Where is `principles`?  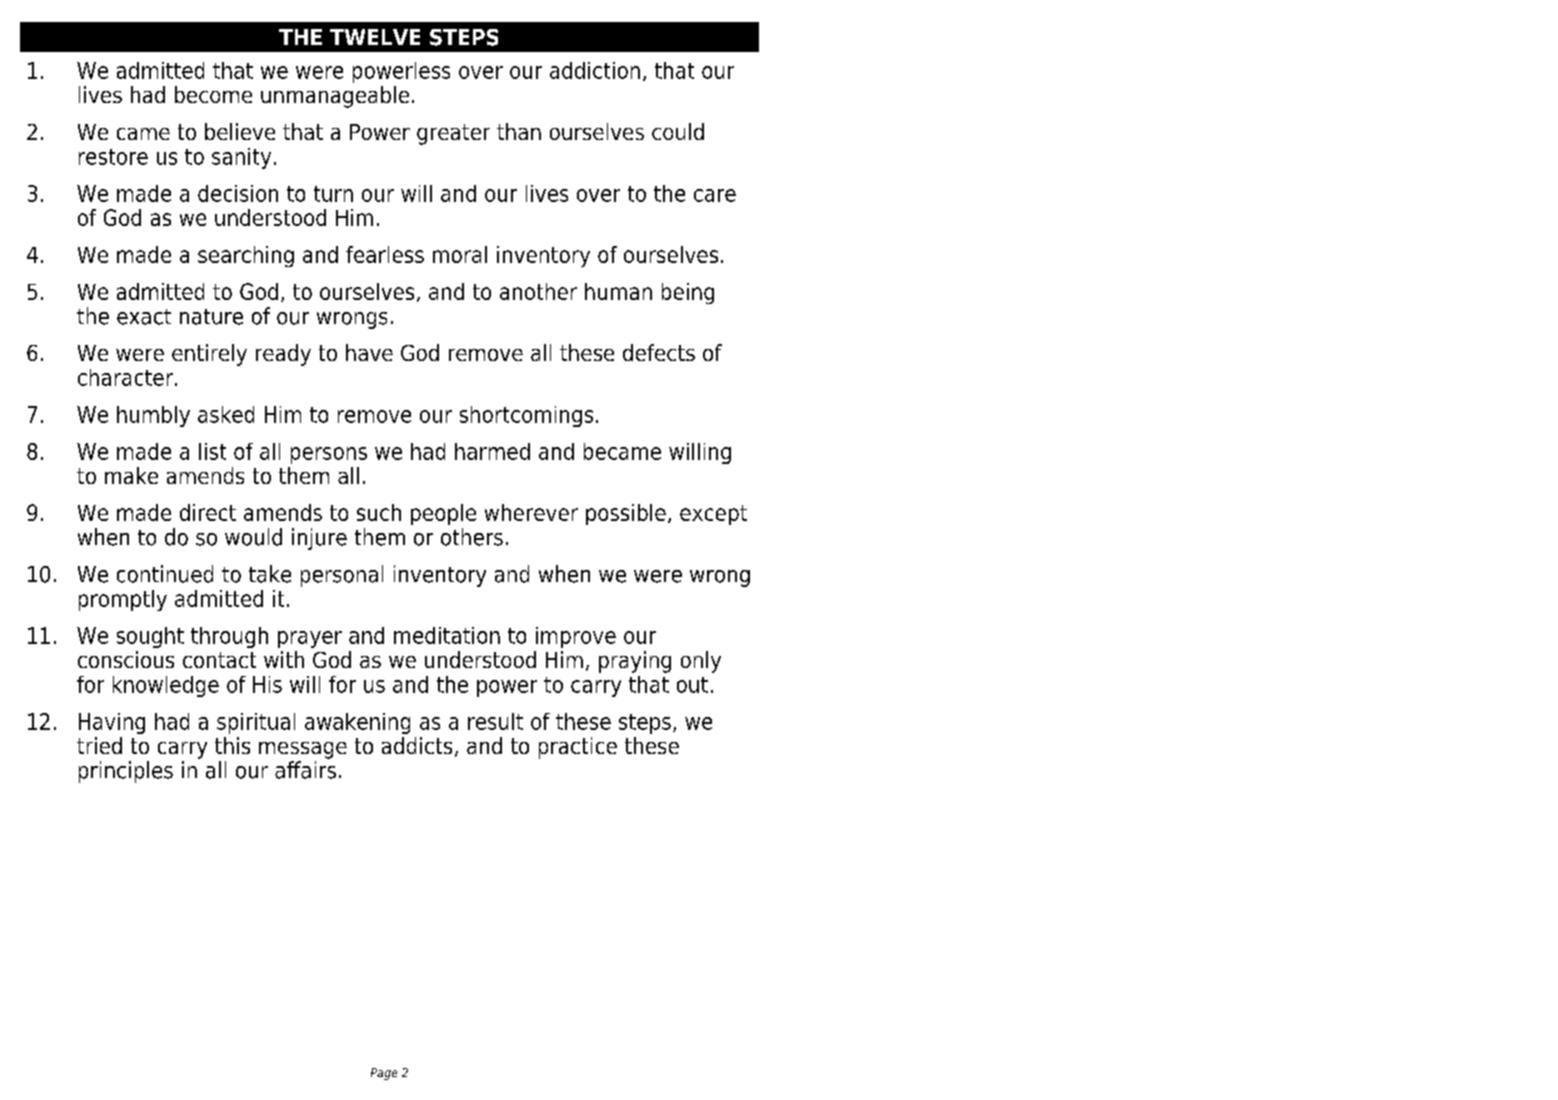
principles is located at coordinates (126, 772).
